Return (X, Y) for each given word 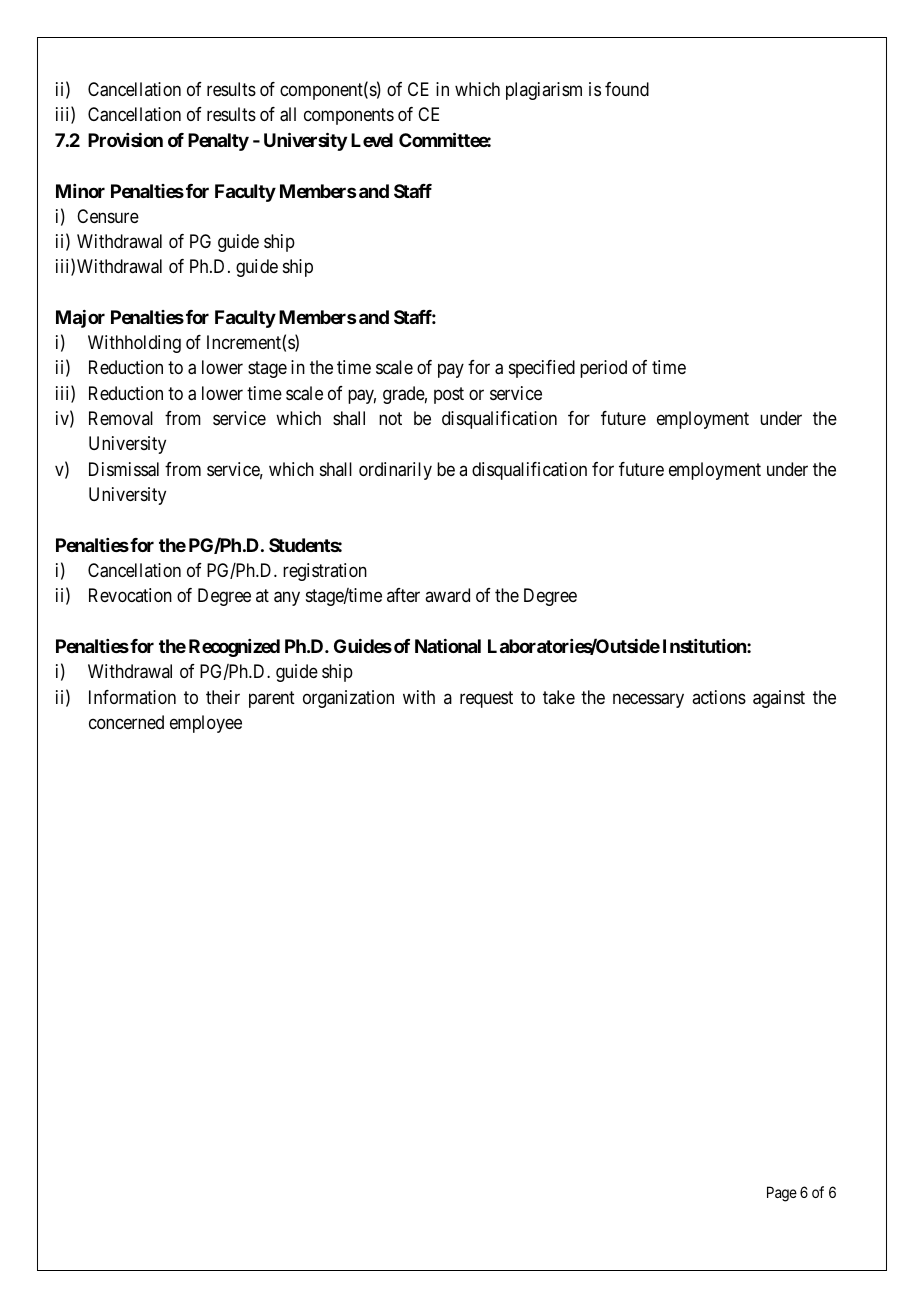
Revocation (130, 595)
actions (719, 697)
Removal (121, 418)
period (603, 369)
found (627, 89)
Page (782, 1194)
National (448, 646)
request (486, 699)
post (449, 395)
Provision (125, 140)
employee (206, 724)
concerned (126, 722)
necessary (648, 700)
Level (372, 140)
